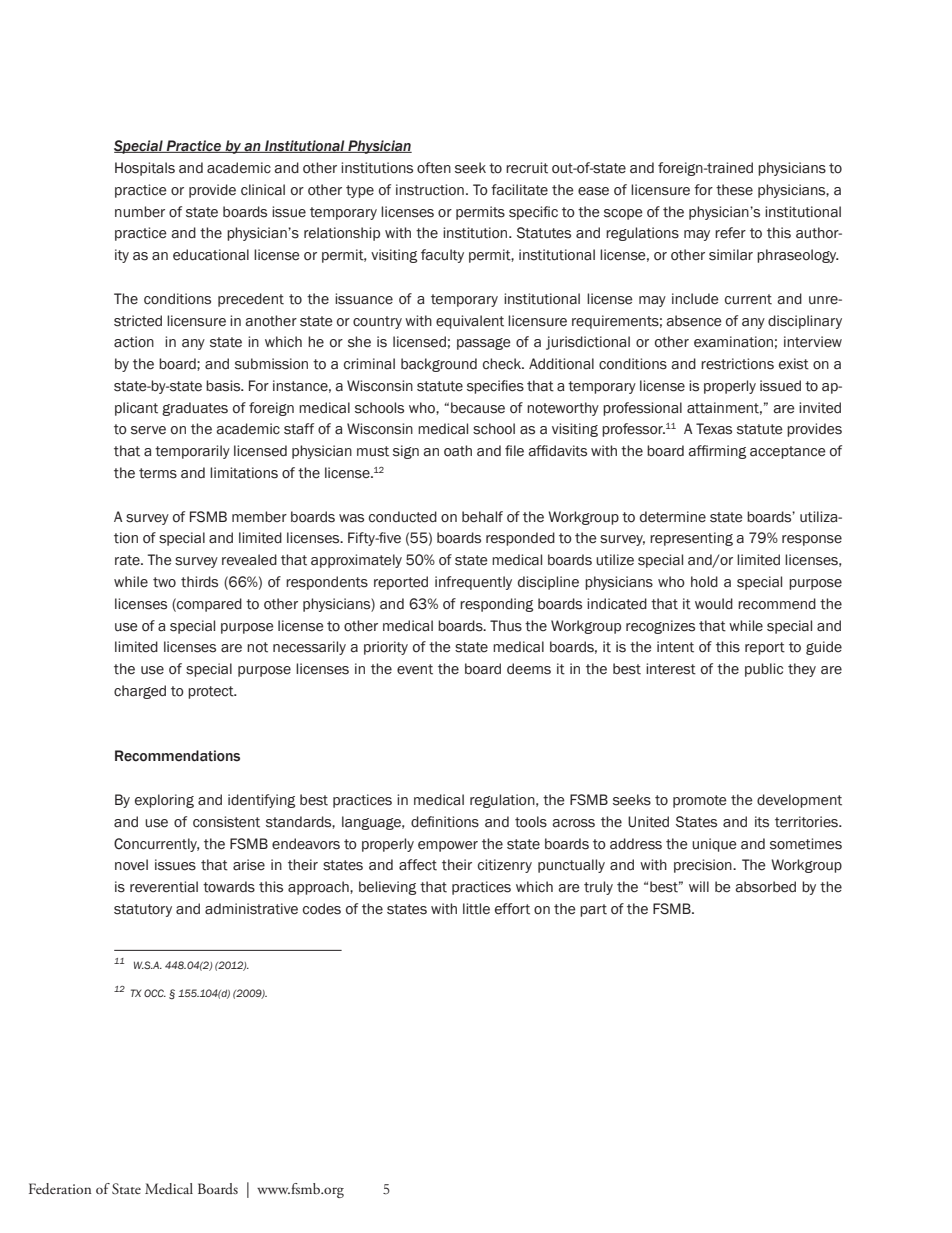 The image size is (952, 1233). Describe the element at coordinates (529, 669) in the screenshot. I see `deems` at that location.
